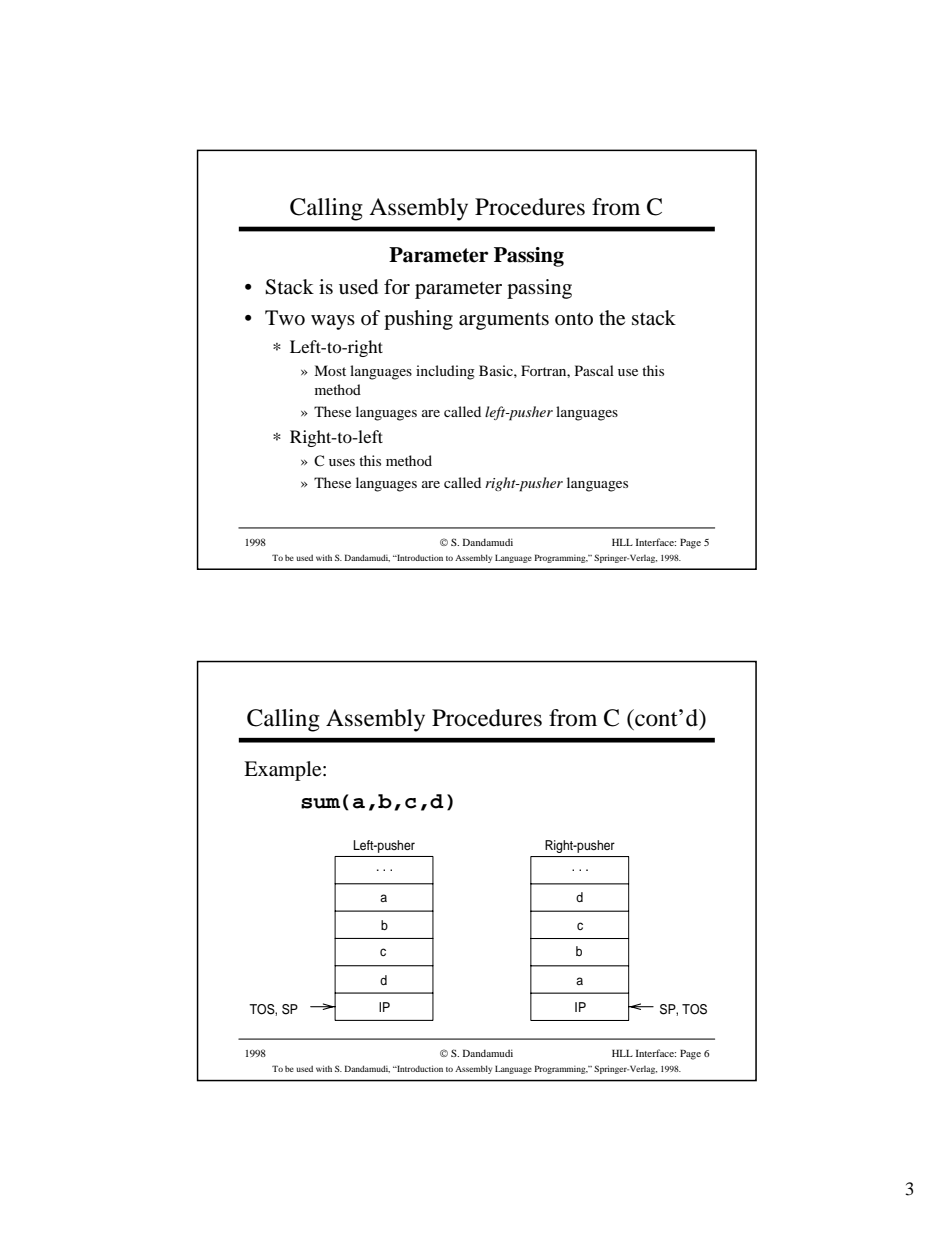  I want to click on including, so click(445, 372).
